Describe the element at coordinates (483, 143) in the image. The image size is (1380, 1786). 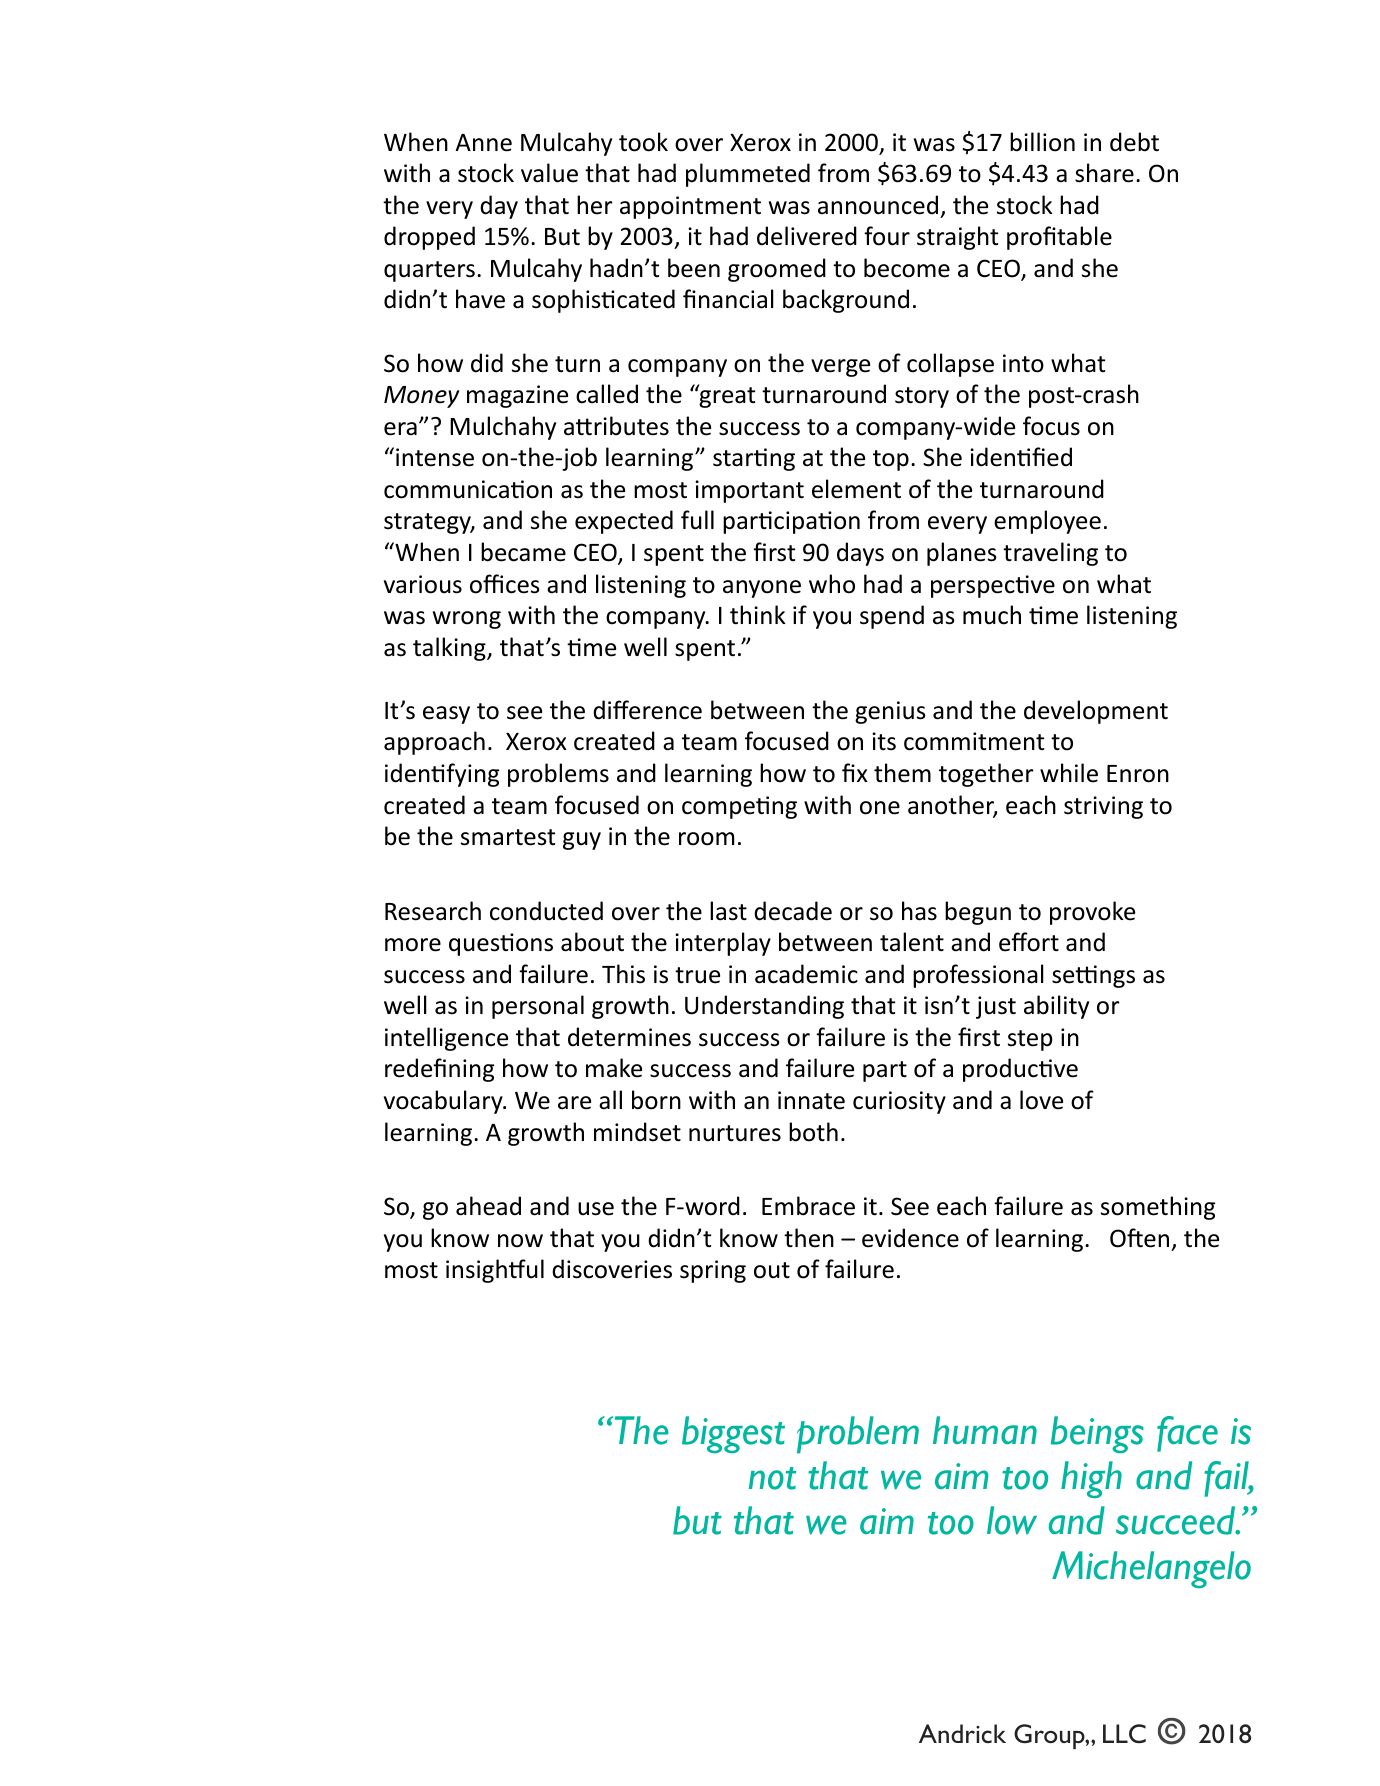
I see `Anne` at that location.
